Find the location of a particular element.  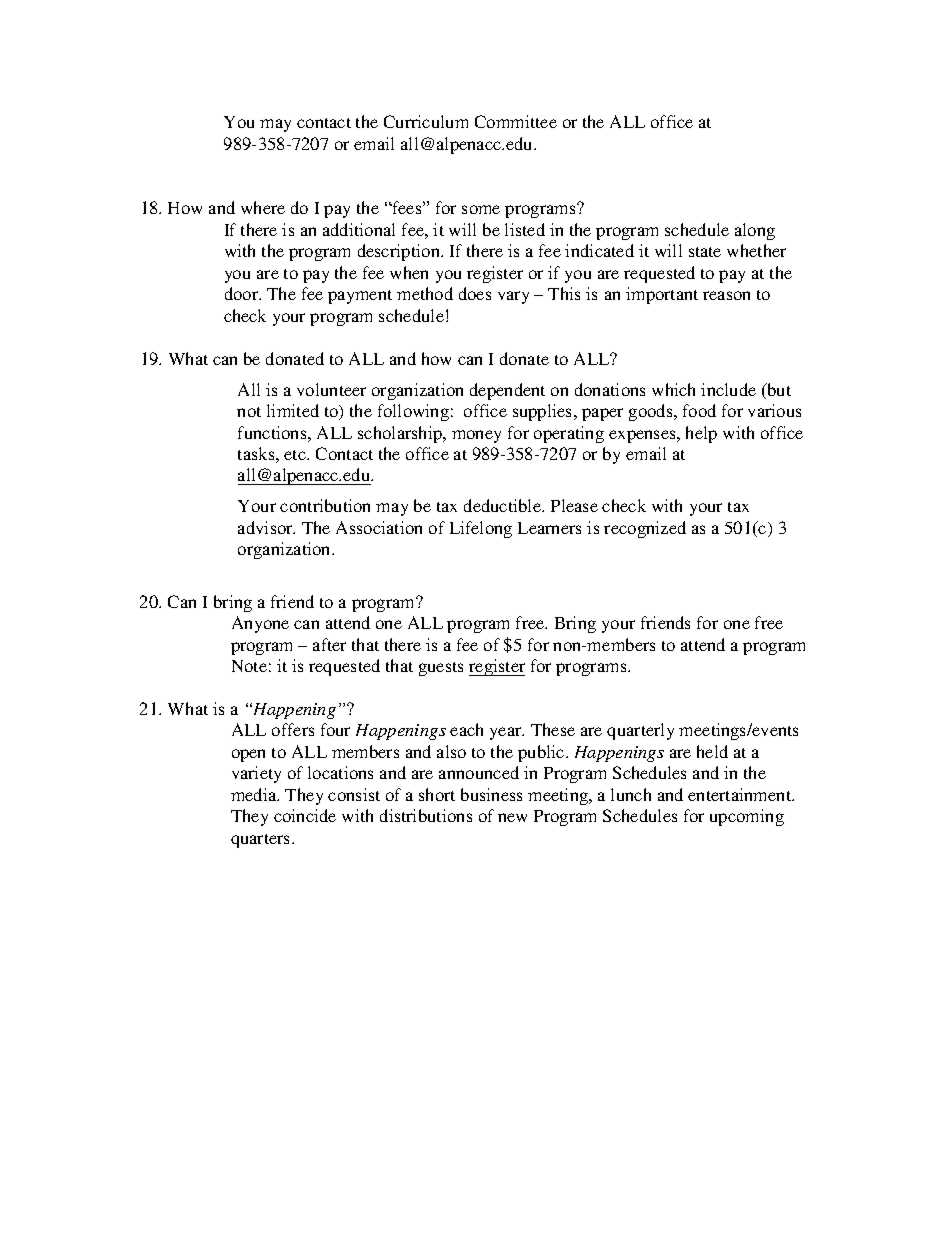

along is located at coordinates (755, 231).
